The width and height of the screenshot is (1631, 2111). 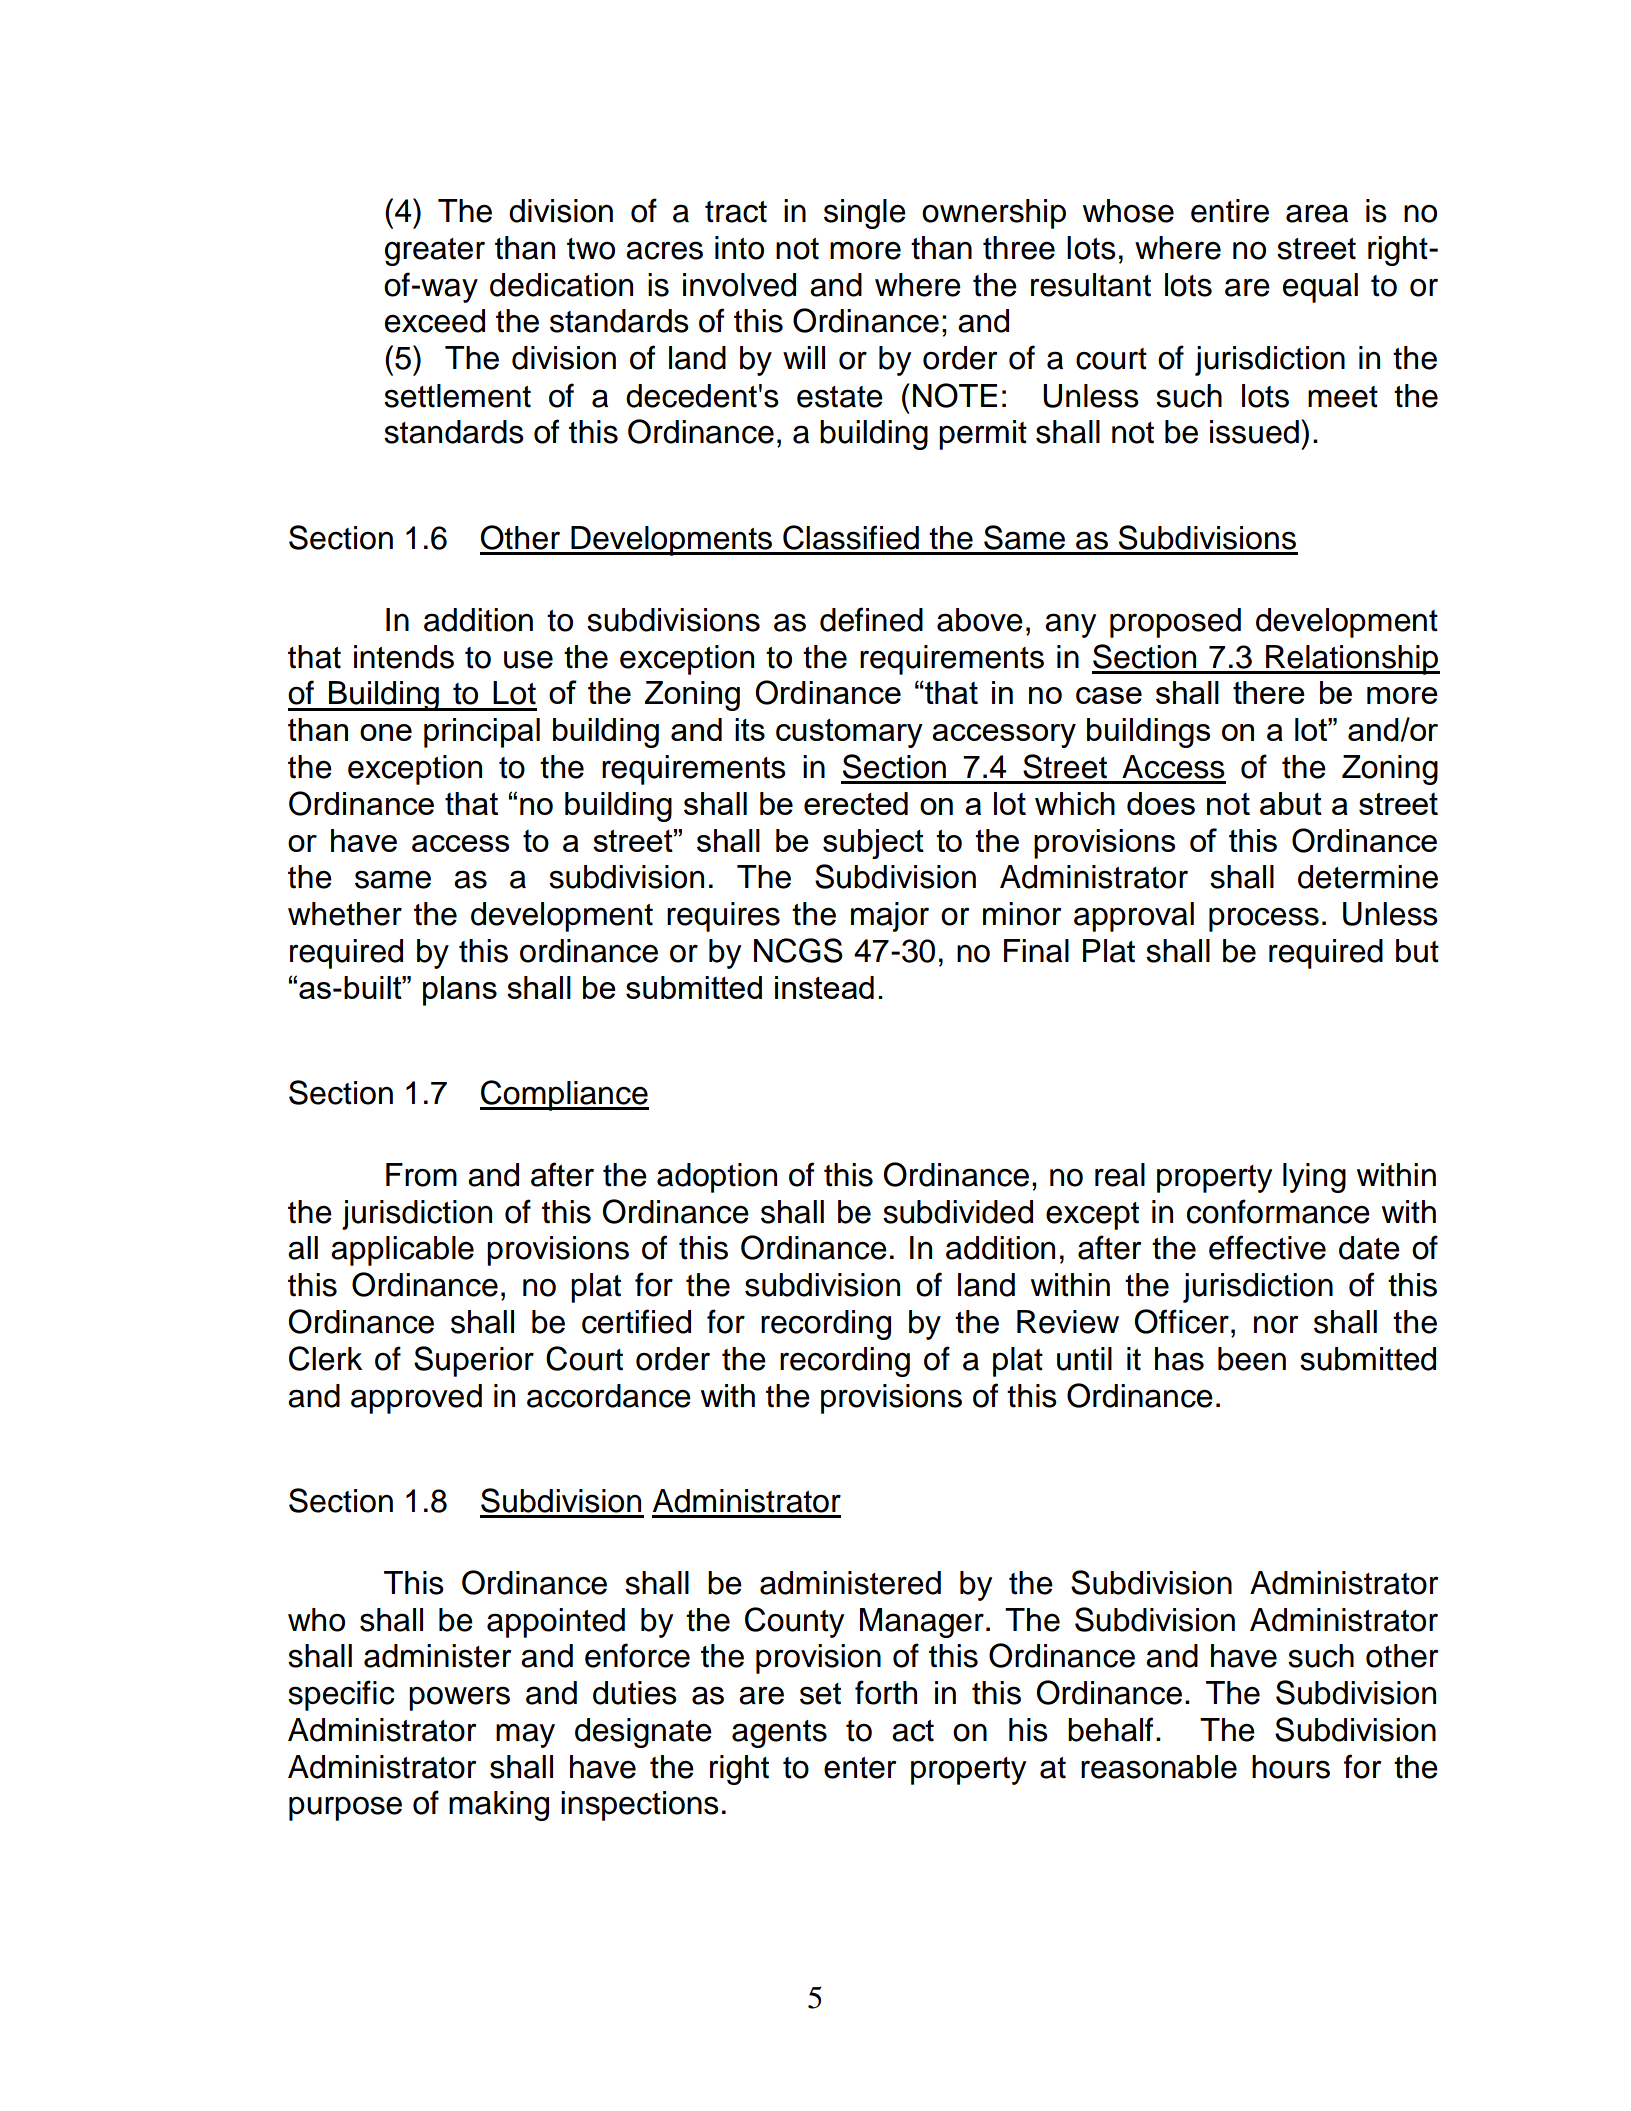 I want to click on customary, so click(x=849, y=733).
